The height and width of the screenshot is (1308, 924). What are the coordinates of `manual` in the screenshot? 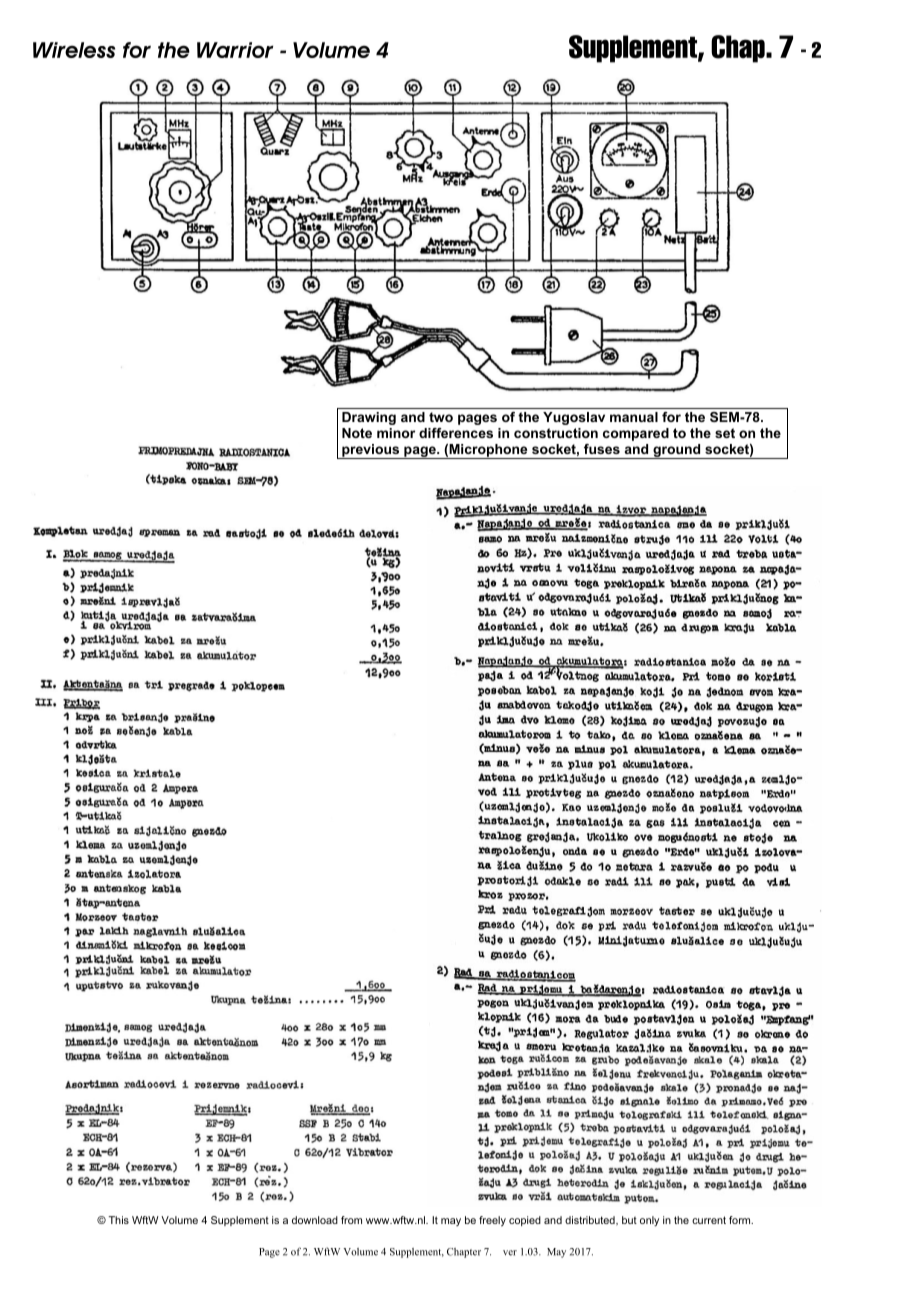 It's located at (634, 417).
